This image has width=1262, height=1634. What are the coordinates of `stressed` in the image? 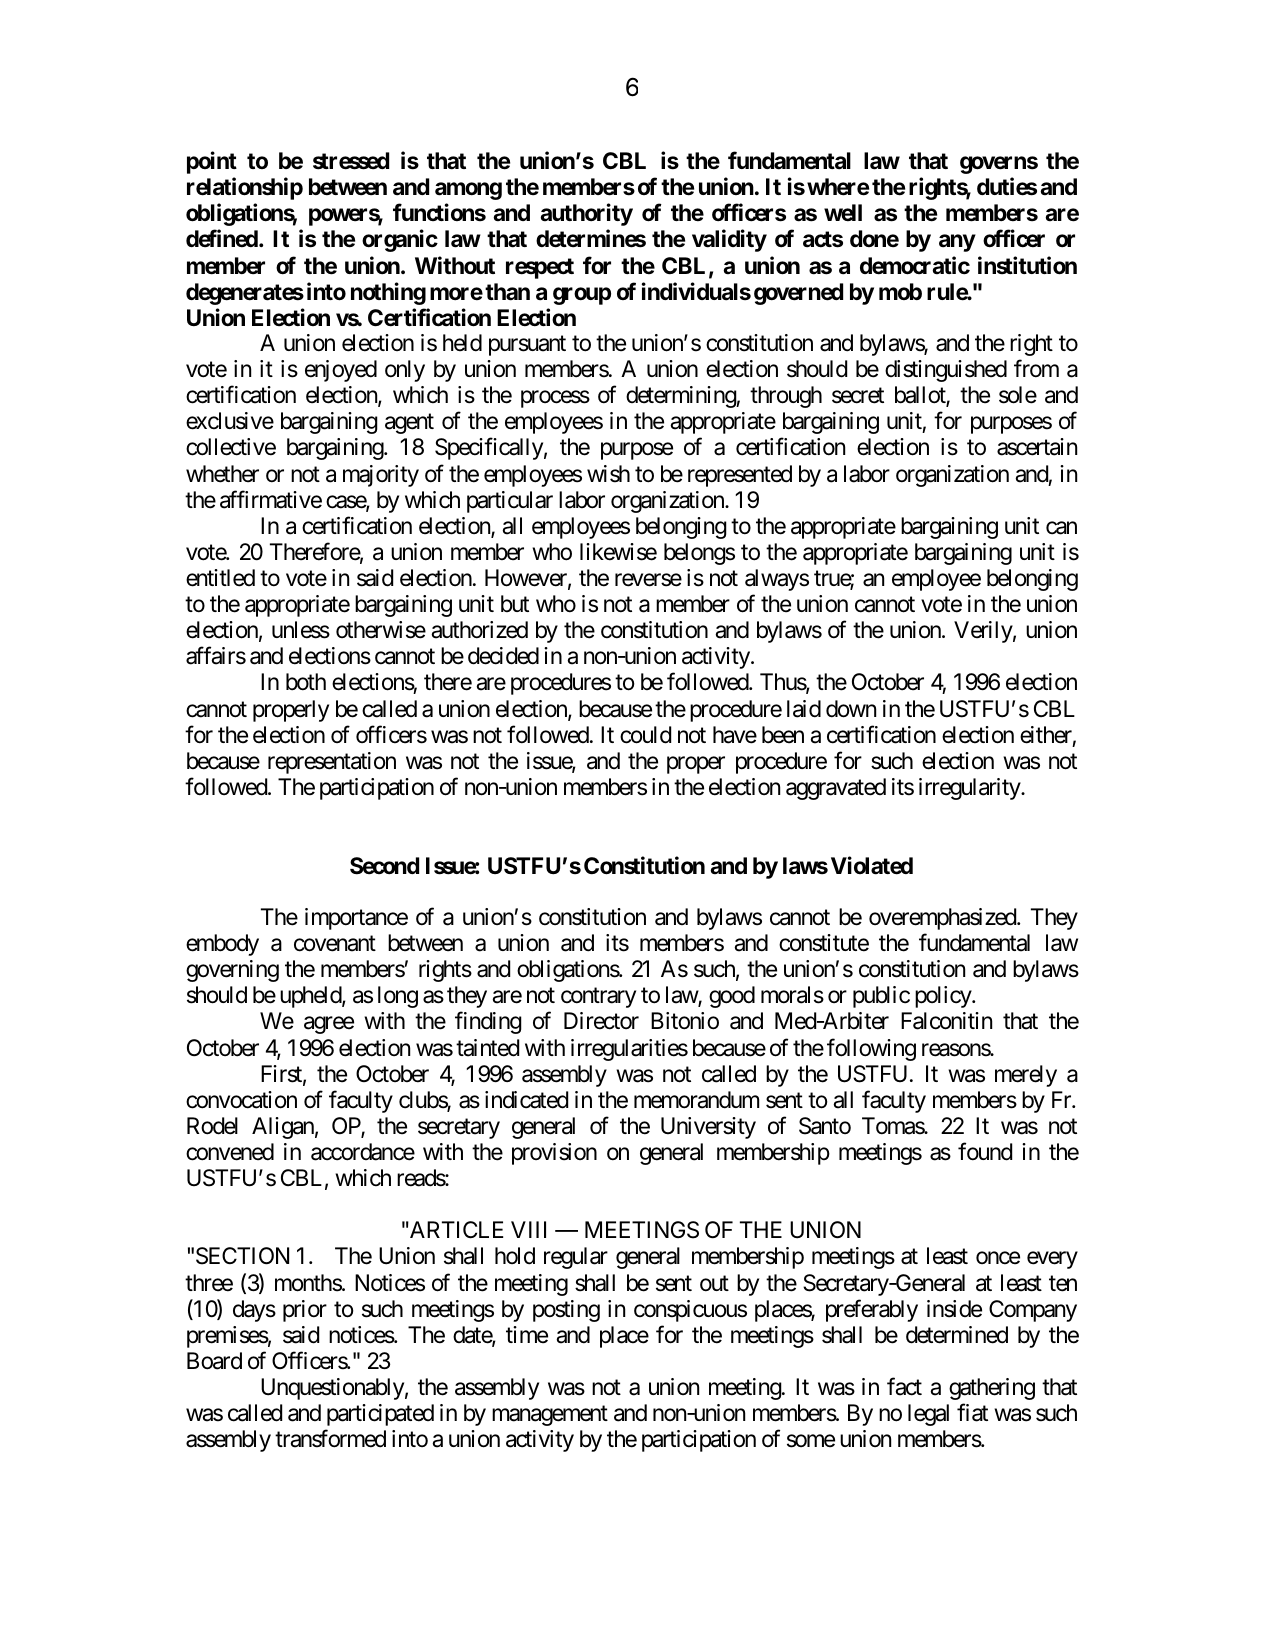 It's located at (351, 161).
